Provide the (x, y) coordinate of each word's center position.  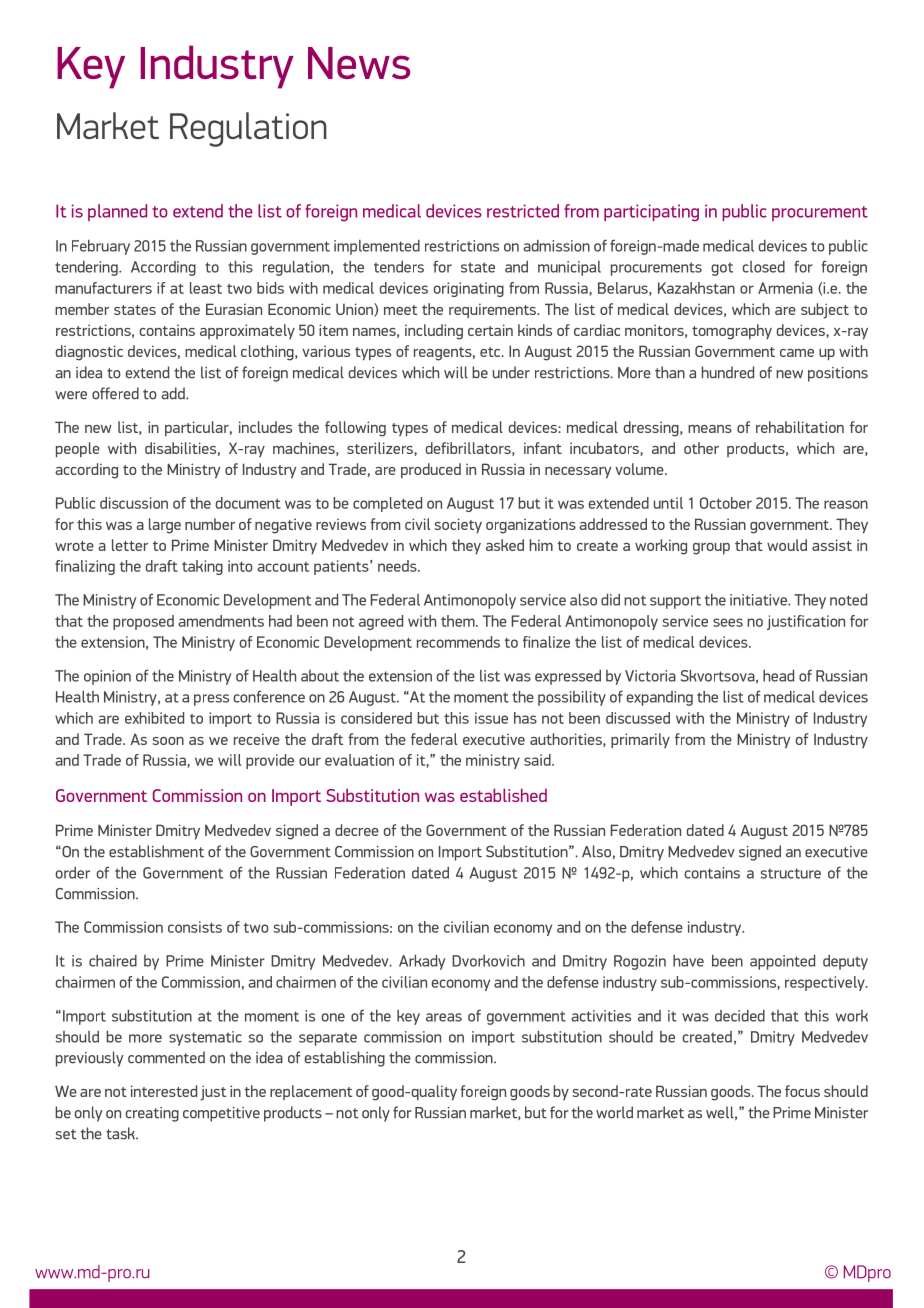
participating (651, 213)
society (458, 526)
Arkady (422, 962)
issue (491, 718)
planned (117, 212)
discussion (134, 503)
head (778, 676)
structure (790, 873)
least (206, 288)
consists (195, 927)
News (359, 63)
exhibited (154, 718)
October (726, 503)
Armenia (785, 288)
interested (164, 1091)
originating (469, 289)
